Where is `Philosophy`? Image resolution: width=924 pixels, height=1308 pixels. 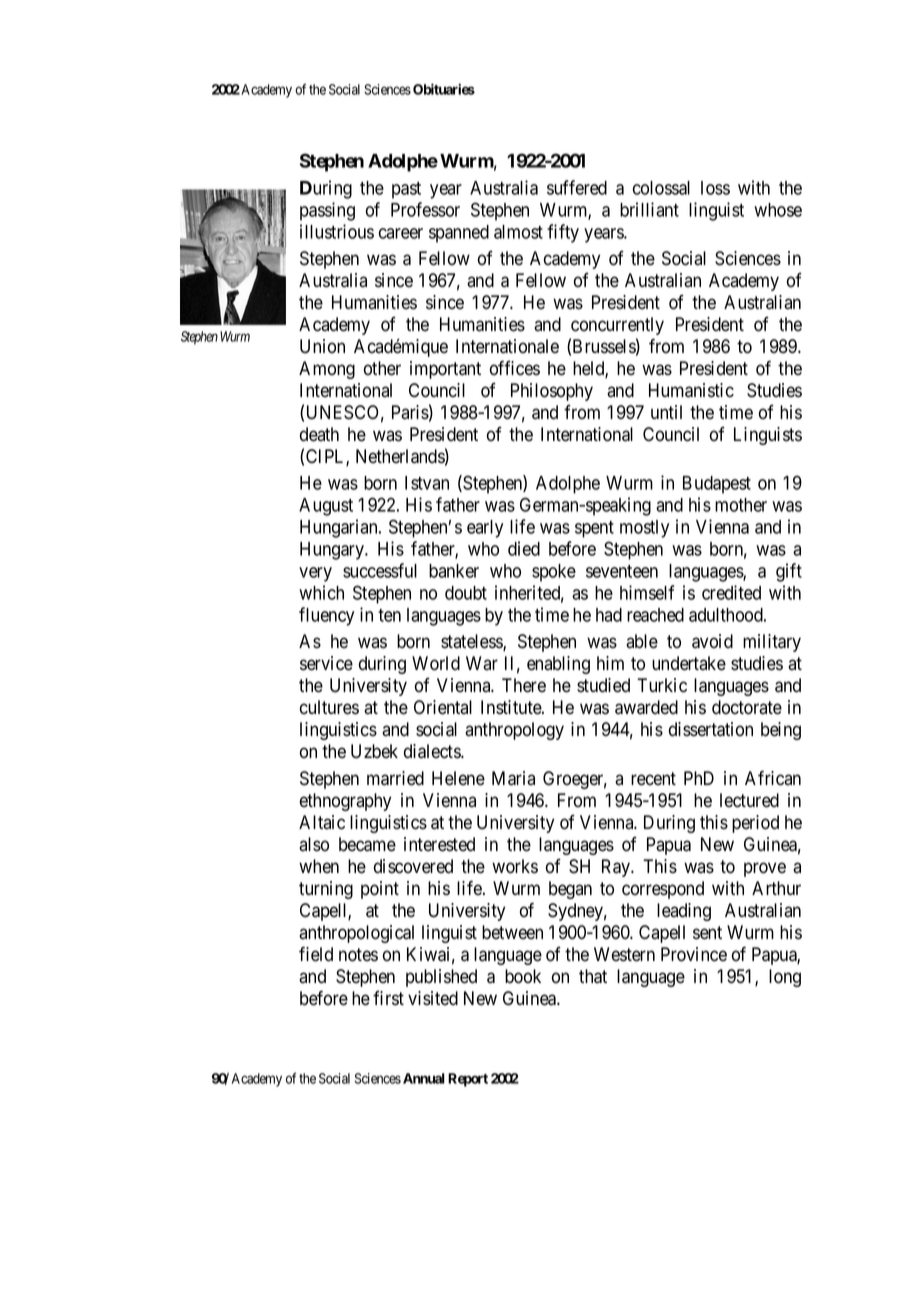 Philosophy is located at coordinates (552, 392).
